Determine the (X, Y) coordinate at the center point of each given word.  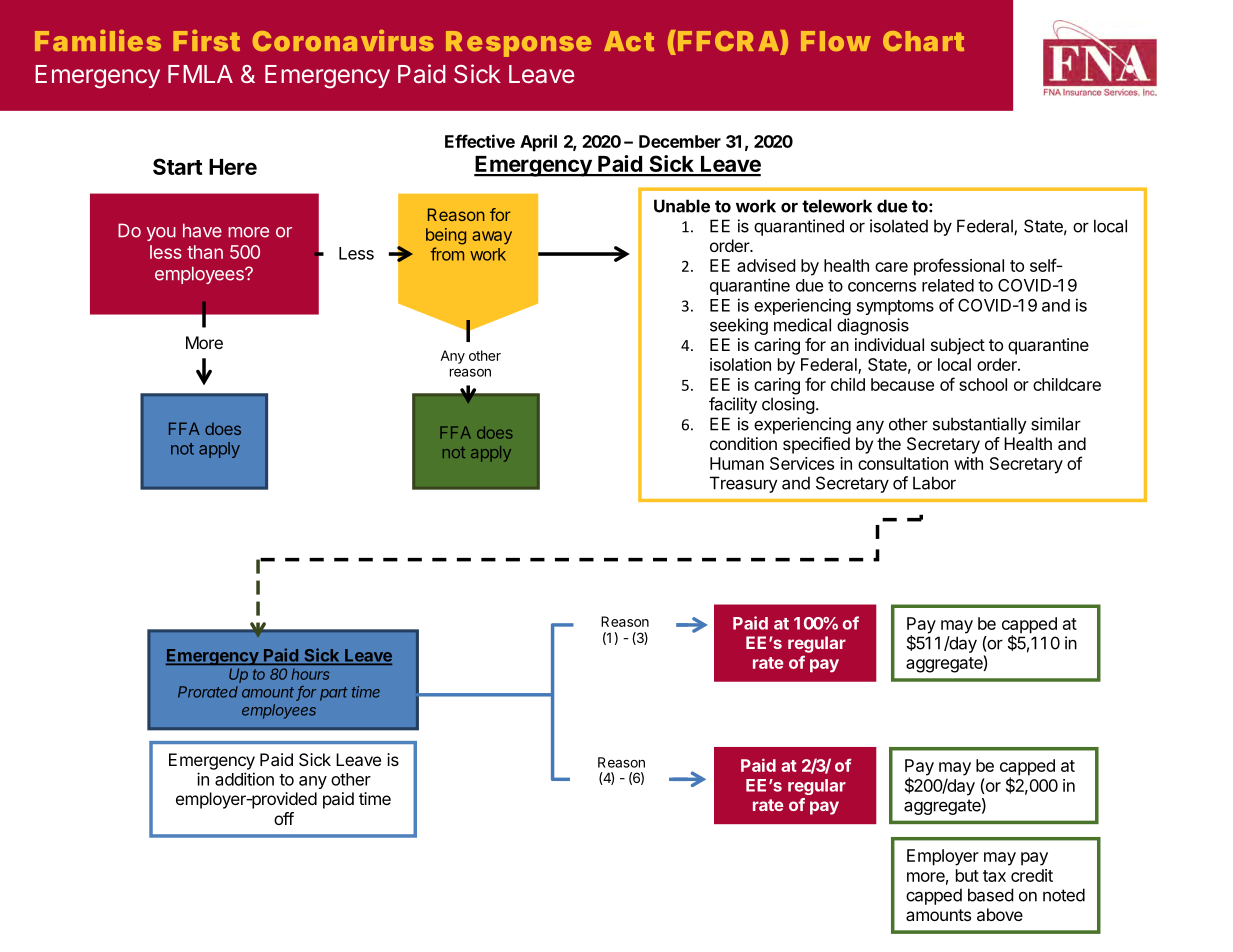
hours (310, 674)
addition (244, 779)
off (284, 818)
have (202, 230)
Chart (923, 41)
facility (733, 405)
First (206, 40)
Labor (934, 483)
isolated (899, 226)
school (983, 384)
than (205, 252)
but (967, 875)
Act (629, 41)
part (334, 694)
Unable (682, 206)
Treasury (744, 484)
